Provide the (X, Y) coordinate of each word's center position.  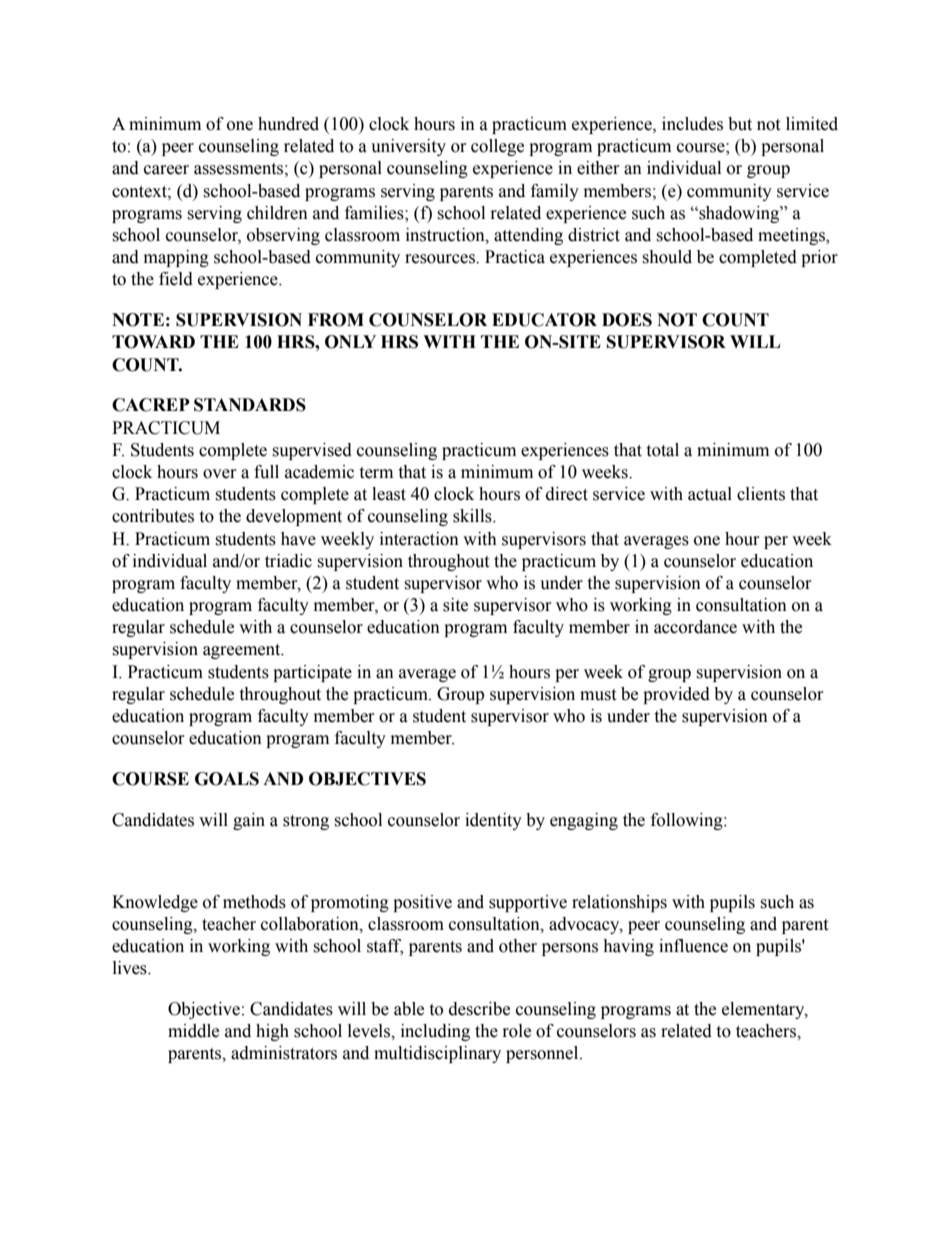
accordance (695, 627)
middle (193, 1031)
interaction (419, 539)
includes (692, 124)
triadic (288, 561)
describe (479, 1009)
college (497, 147)
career (166, 170)
